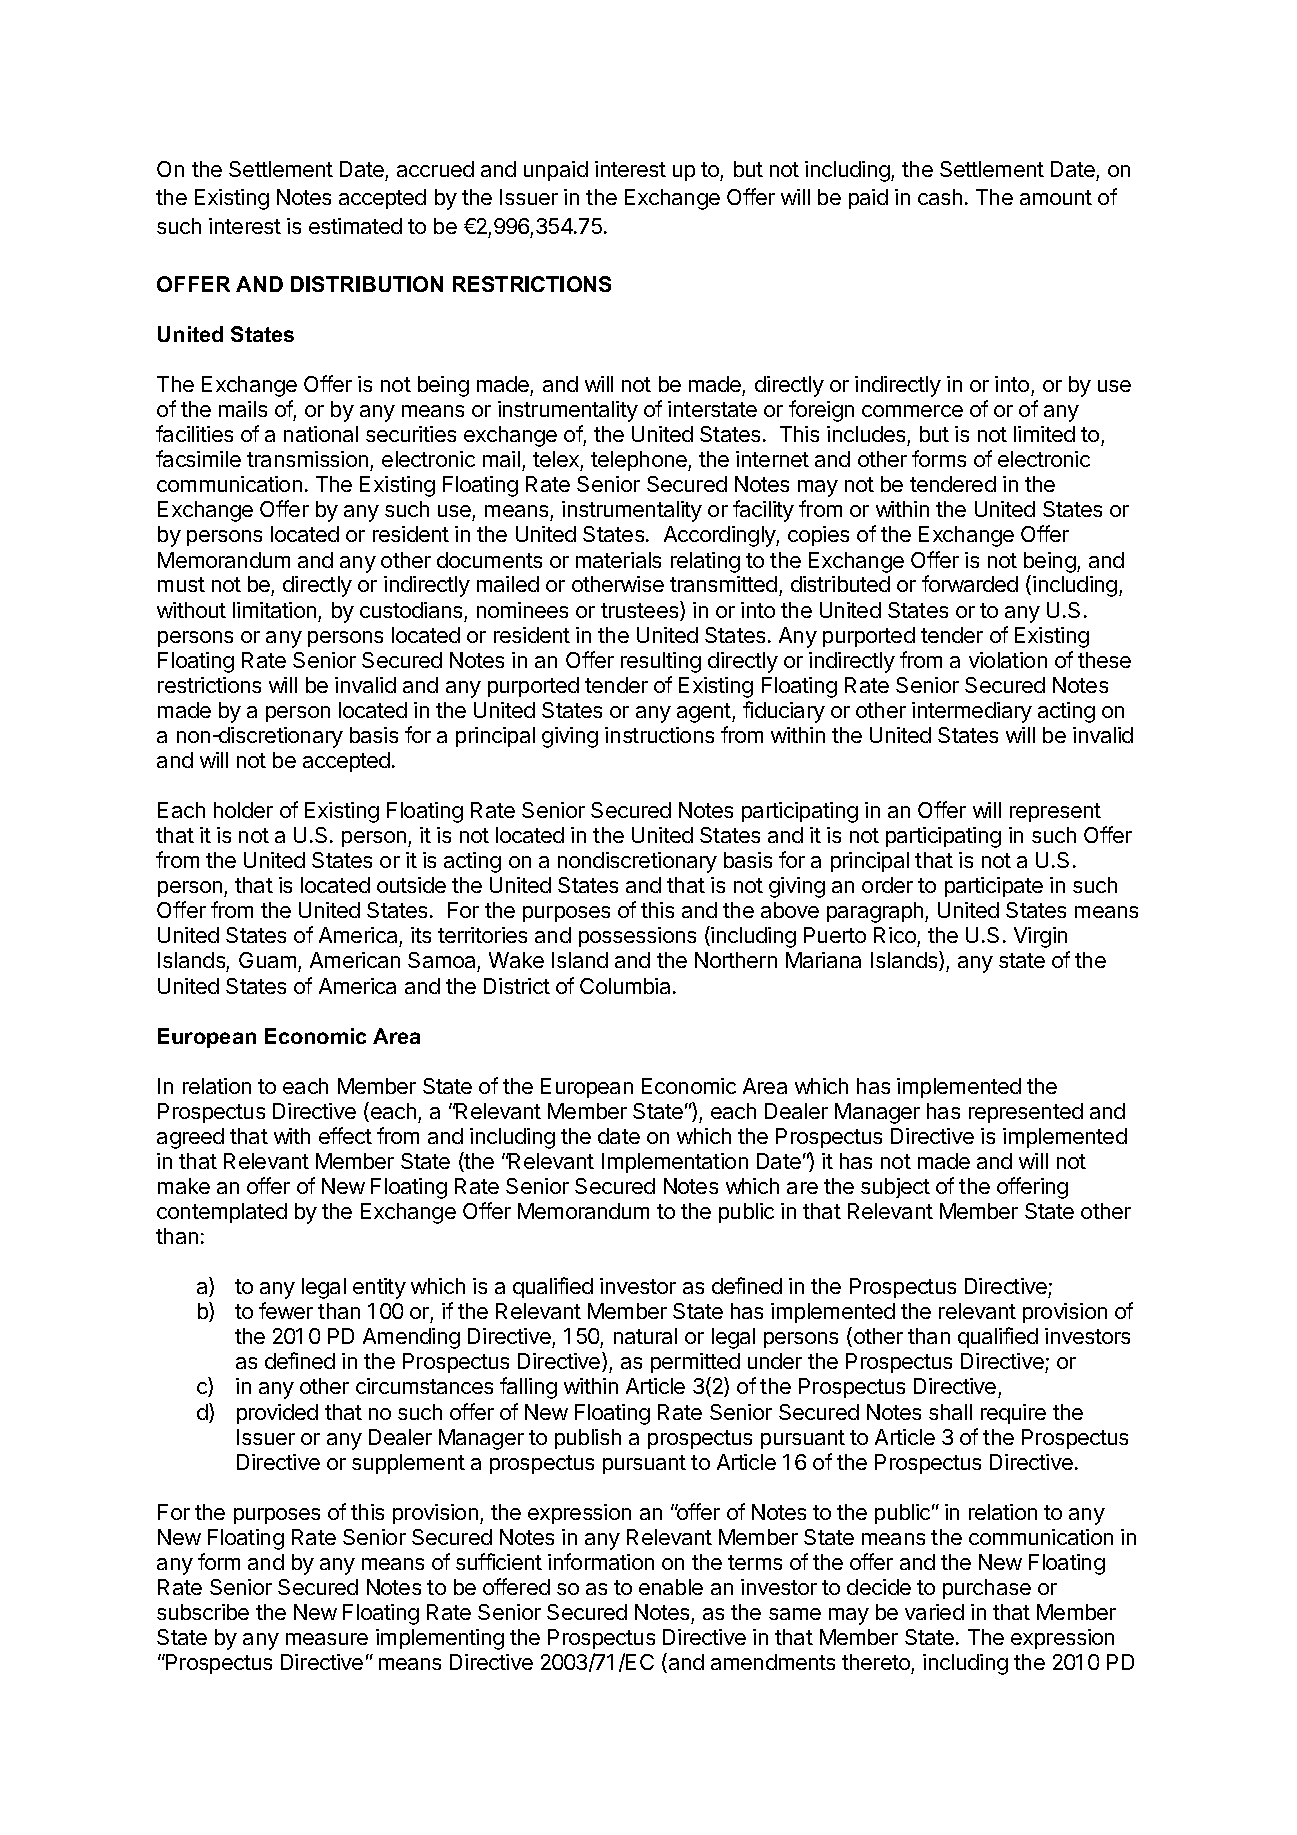 This image has height=1835, width=1297. I want to click on violation, so click(1008, 660).
